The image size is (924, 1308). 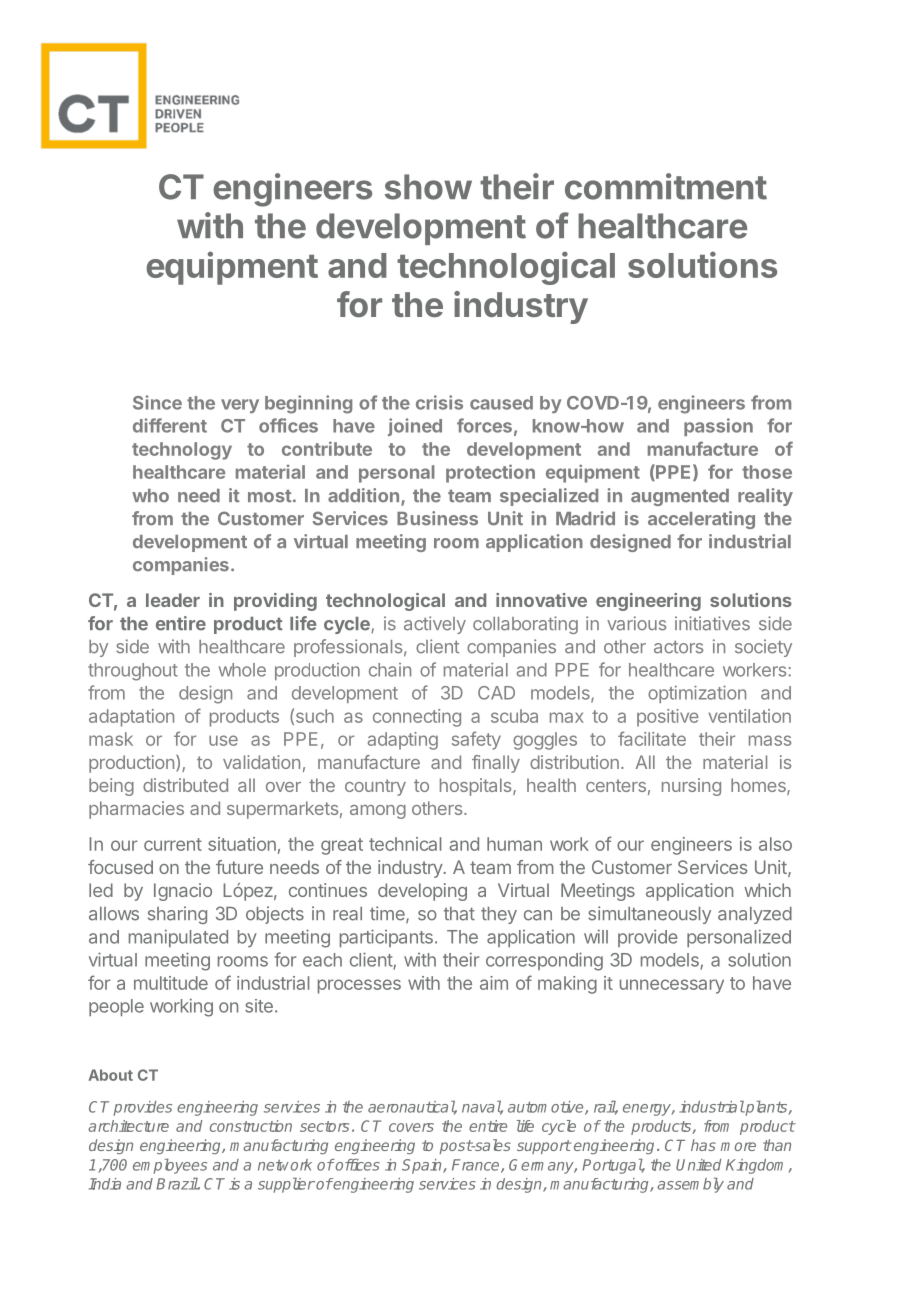 I want to click on employees, so click(x=170, y=1166).
